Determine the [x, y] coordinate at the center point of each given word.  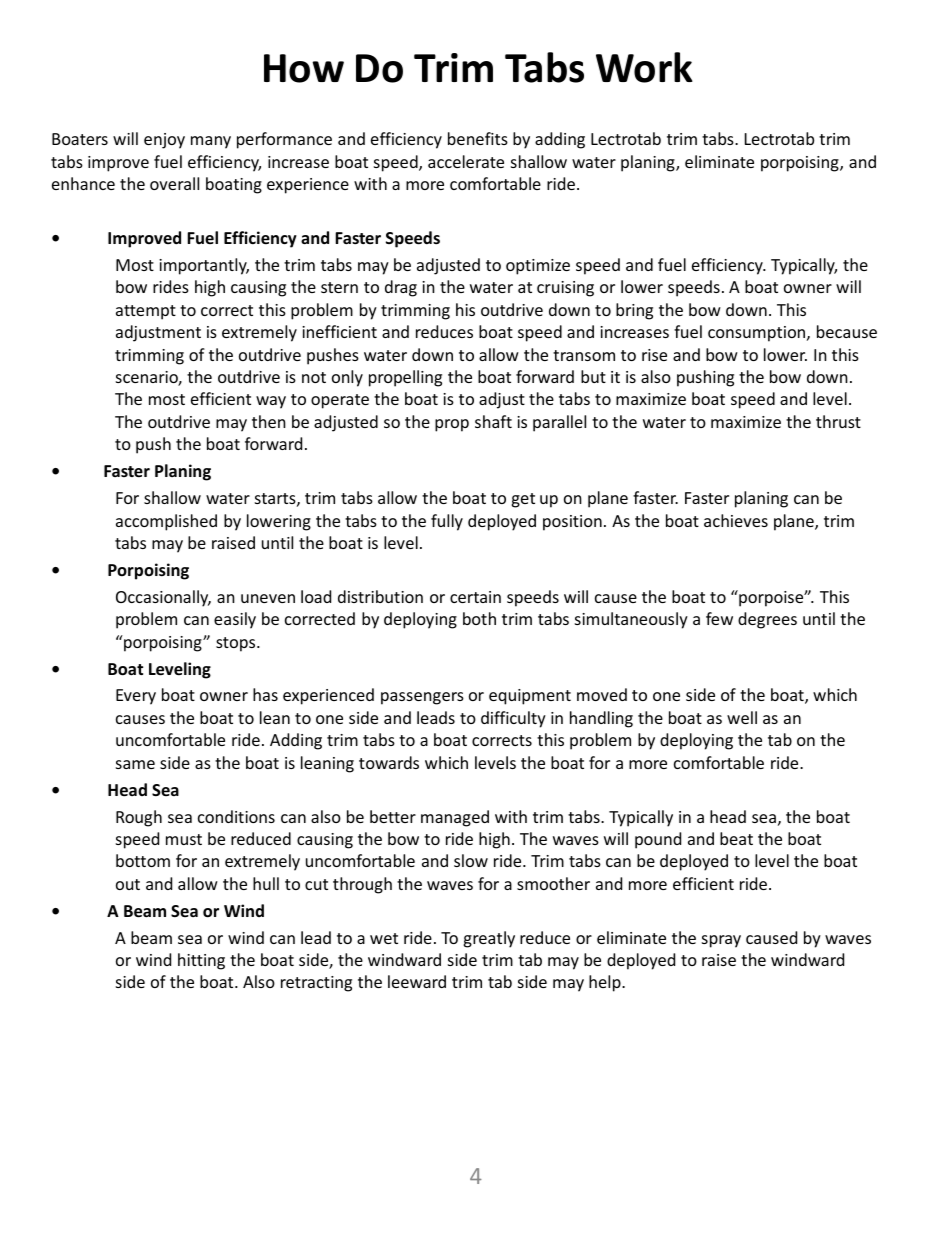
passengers [422, 698]
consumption [758, 334]
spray [721, 941]
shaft [493, 421]
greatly [489, 939]
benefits [478, 138]
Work [644, 67]
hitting [201, 961]
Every [136, 697]
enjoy [164, 141]
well [742, 717]
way [271, 402]
